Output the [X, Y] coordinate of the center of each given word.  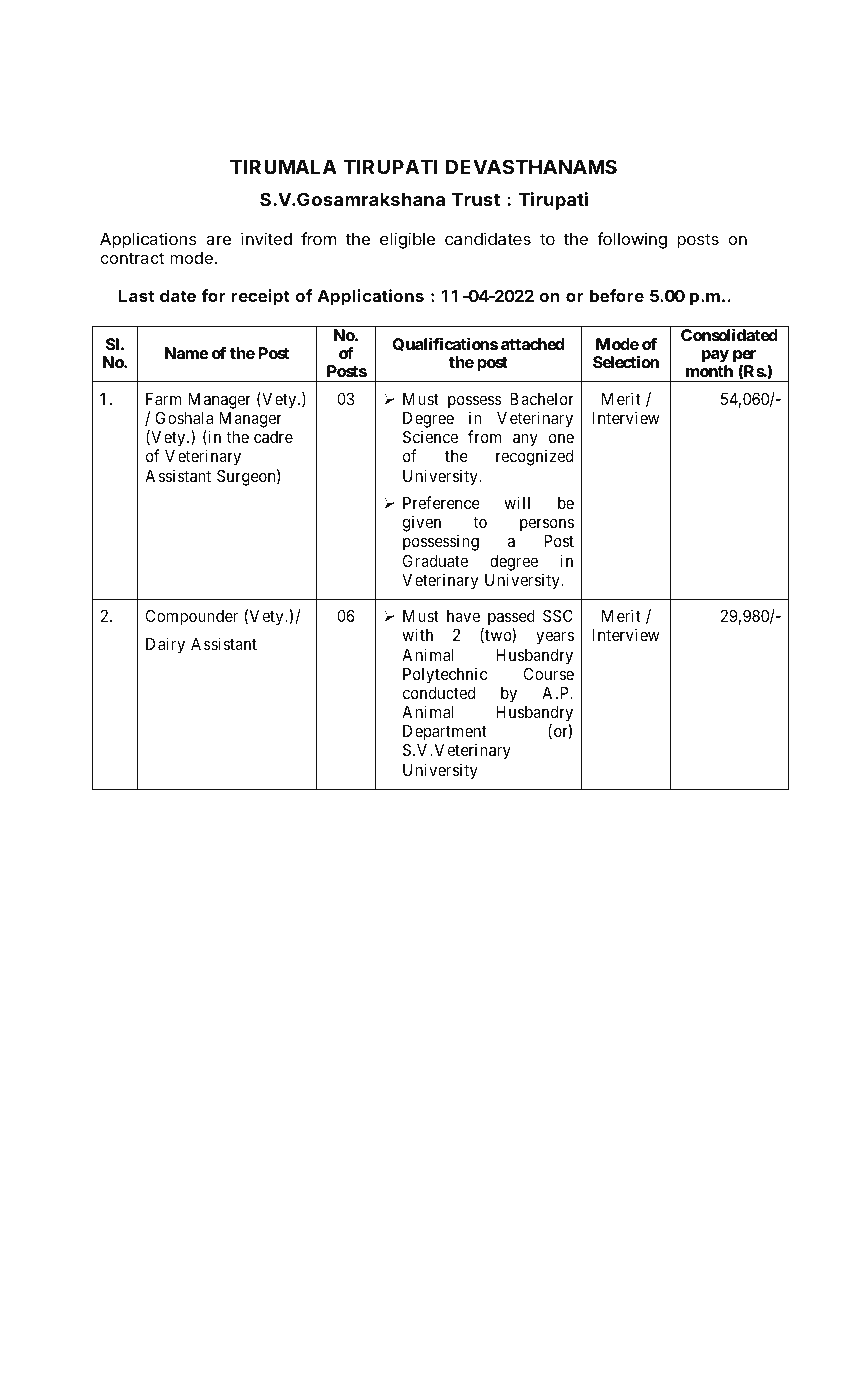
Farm [163, 399]
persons [547, 525]
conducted [438, 693]
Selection [626, 362]
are [218, 240]
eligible [407, 240]
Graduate [435, 560]
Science [430, 436]
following [632, 240]
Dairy [165, 645]
